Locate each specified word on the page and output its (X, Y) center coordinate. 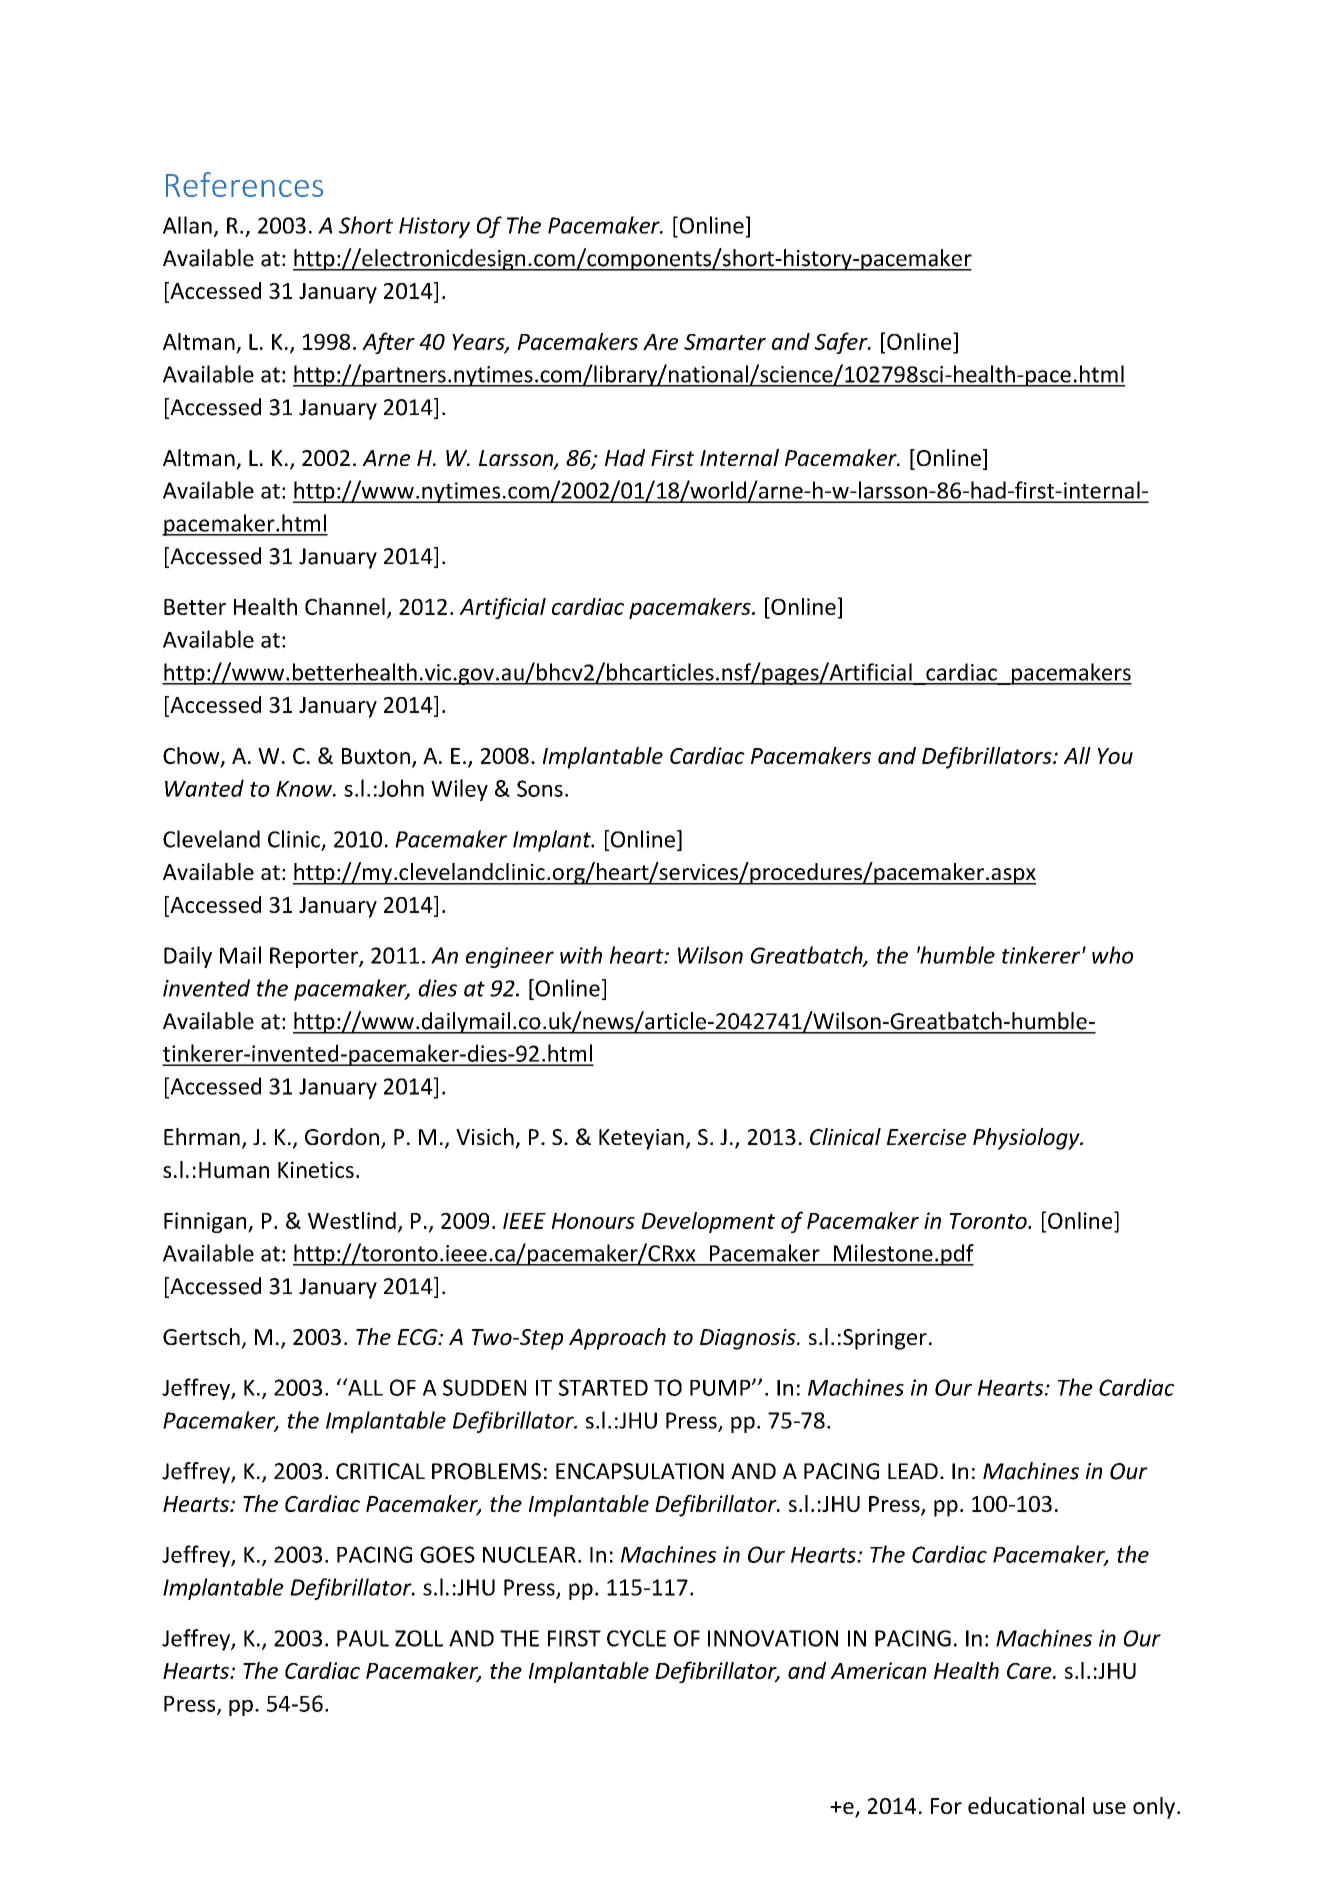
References (244, 184)
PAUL (363, 1638)
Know (305, 789)
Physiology (1027, 1139)
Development (708, 1222)
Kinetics (316, 1169)
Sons (540, 788)
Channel (345, 606)
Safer (842, 343)
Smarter (725, 342)
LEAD (913, 1471)
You (1115, 756)
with (581, 955)
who (1112, 955)
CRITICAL (380, 1471)
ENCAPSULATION (640, 1471)
